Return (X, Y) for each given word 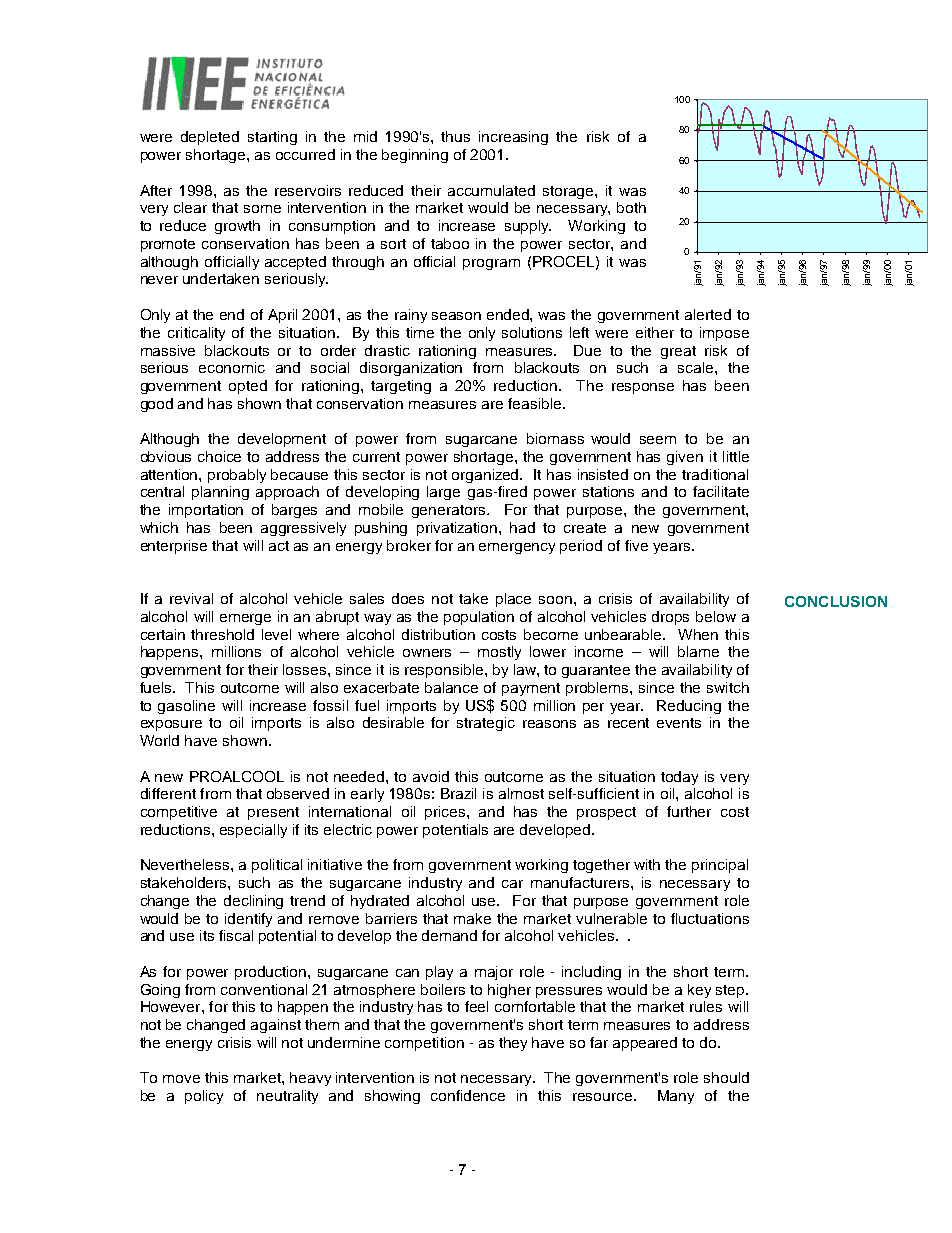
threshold (222, 634)
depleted (210, 138)
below (716, 616)
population (479, 618)
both (631, 207)
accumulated (491, 190)
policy (204, 1097)
